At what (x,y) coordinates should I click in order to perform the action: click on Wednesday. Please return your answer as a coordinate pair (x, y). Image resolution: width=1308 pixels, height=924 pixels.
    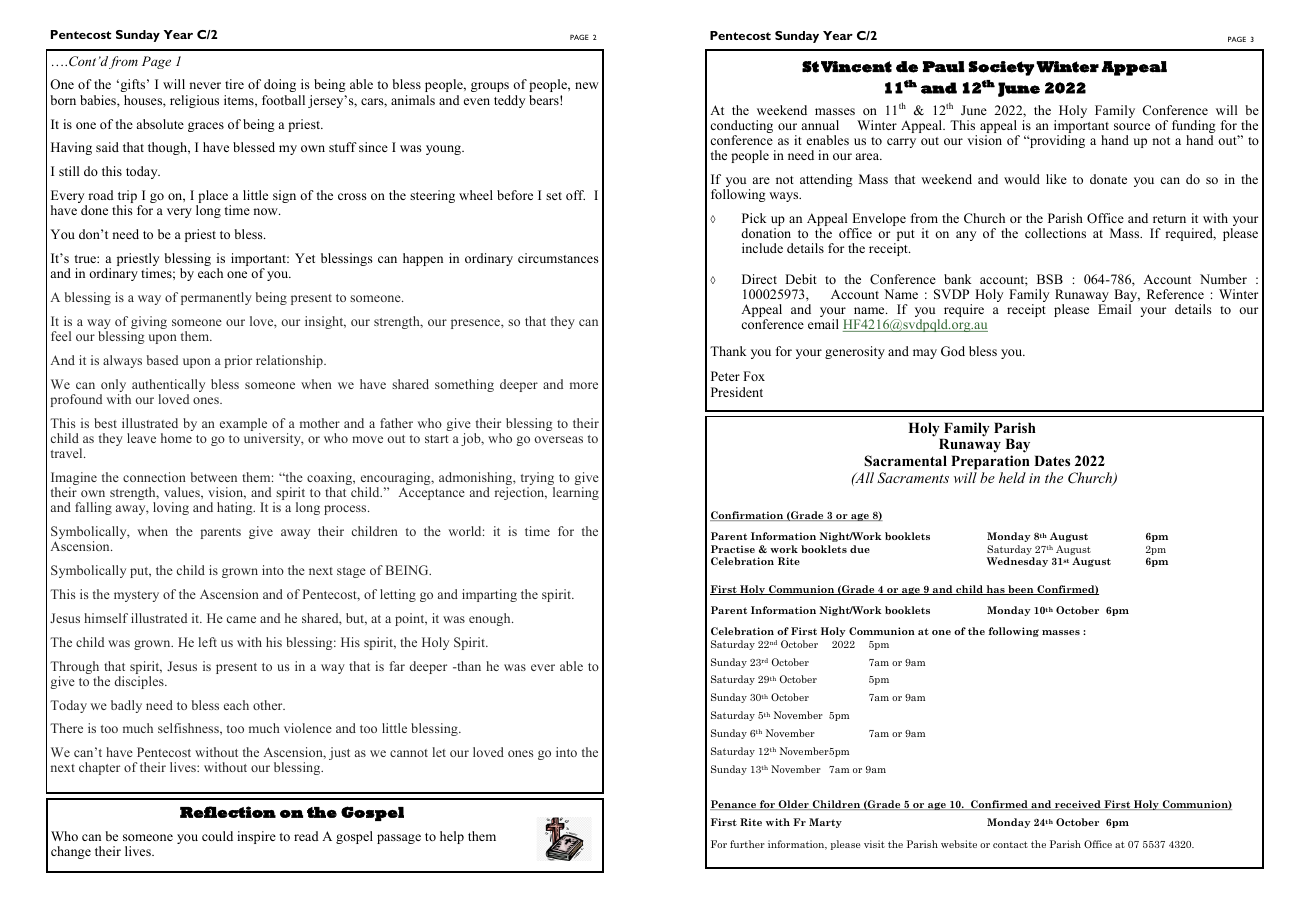
    Looking at the image, I should click on (1017, 562).
